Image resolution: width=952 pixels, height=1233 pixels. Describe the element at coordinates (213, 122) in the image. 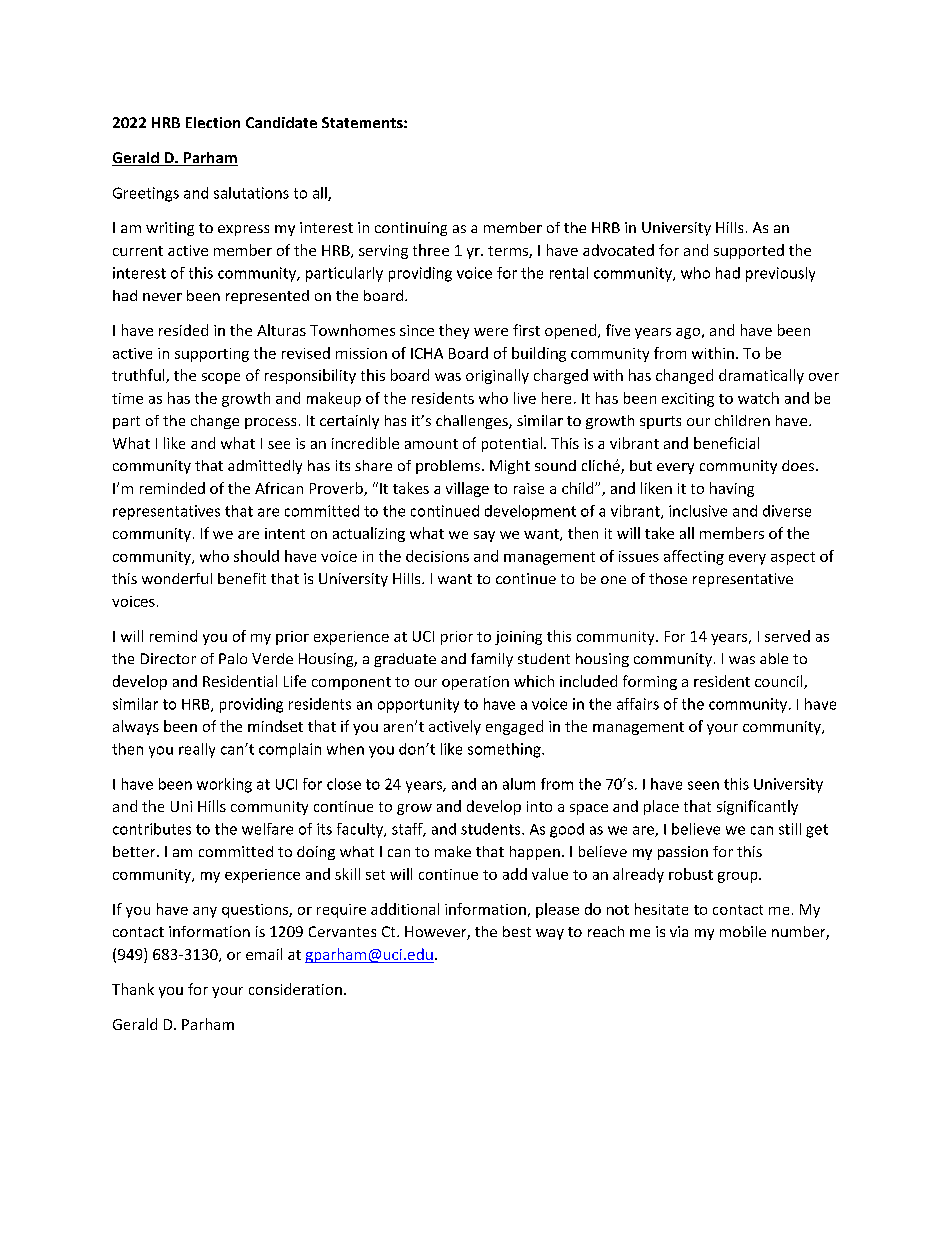

I see `Election` at that location.
